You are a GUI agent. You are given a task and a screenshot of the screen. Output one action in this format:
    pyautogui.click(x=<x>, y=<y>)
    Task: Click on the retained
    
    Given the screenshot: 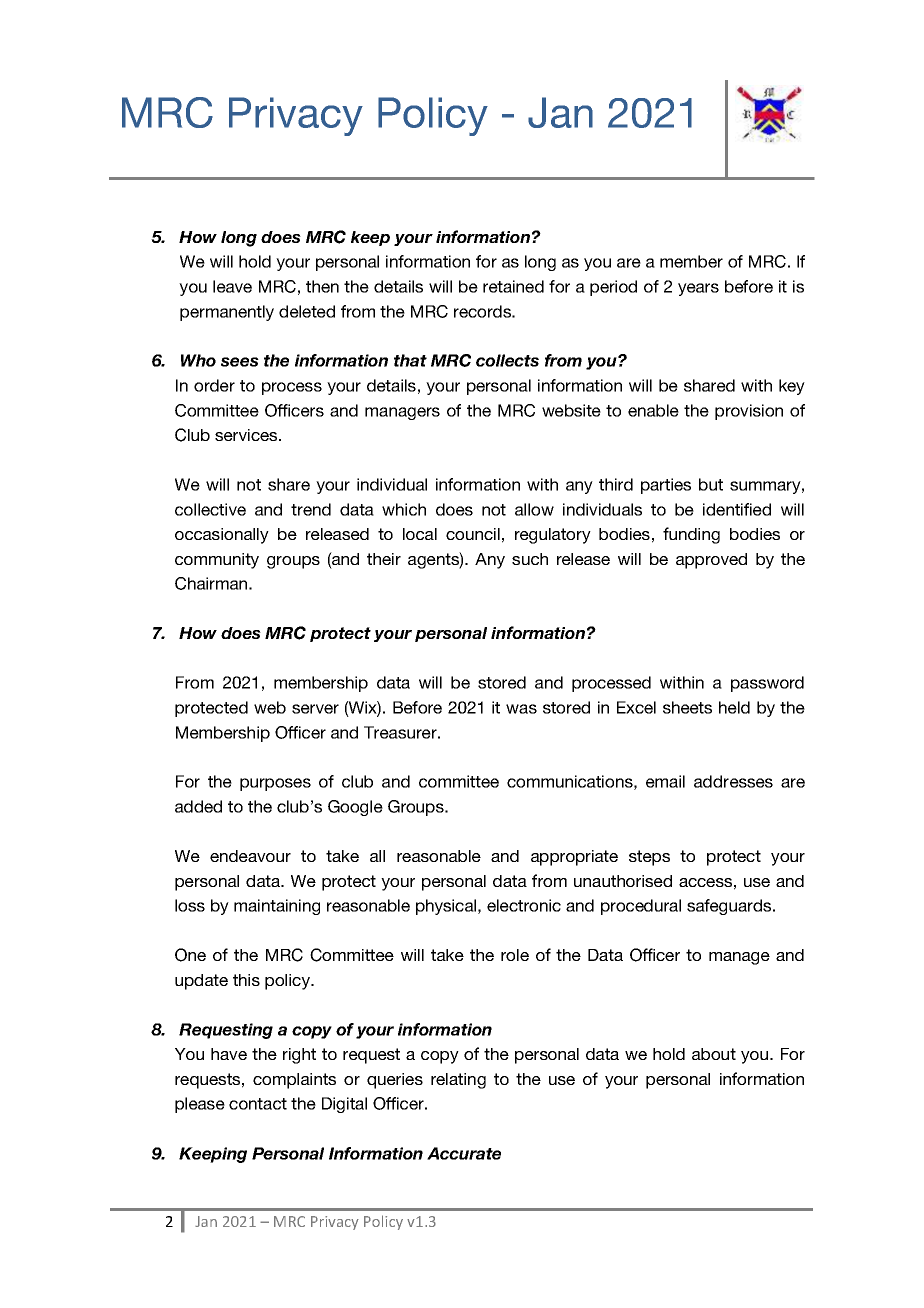 What is the action you would take?
    pyautogui.click(x=513, y=286)
